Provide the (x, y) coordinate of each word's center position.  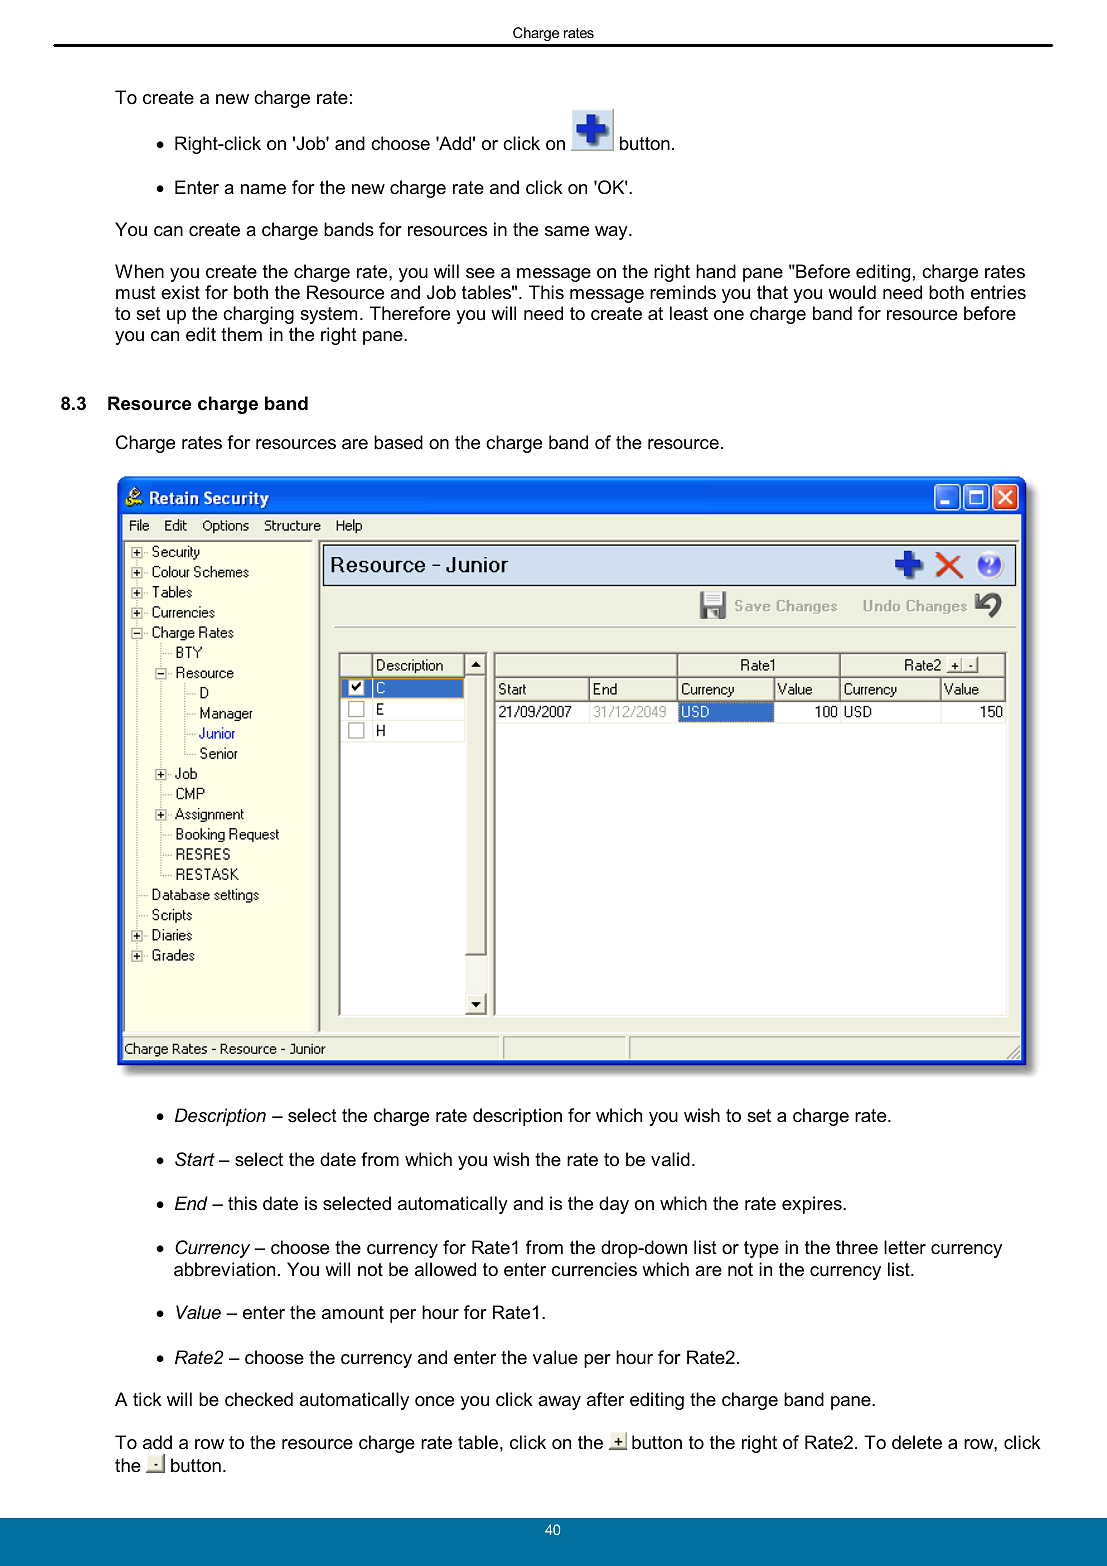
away (559, 1403)
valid (670, 1159)
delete (917, 1442)
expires (813, 1205)
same (567, 231)
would (852, 292)
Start (195, 1159)
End (191, 1203)
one (729, 315)
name (263, 189)
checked (259, 1399)
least (689, 313)
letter (905, 1247)
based (398, 442)
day (614, 1205)
